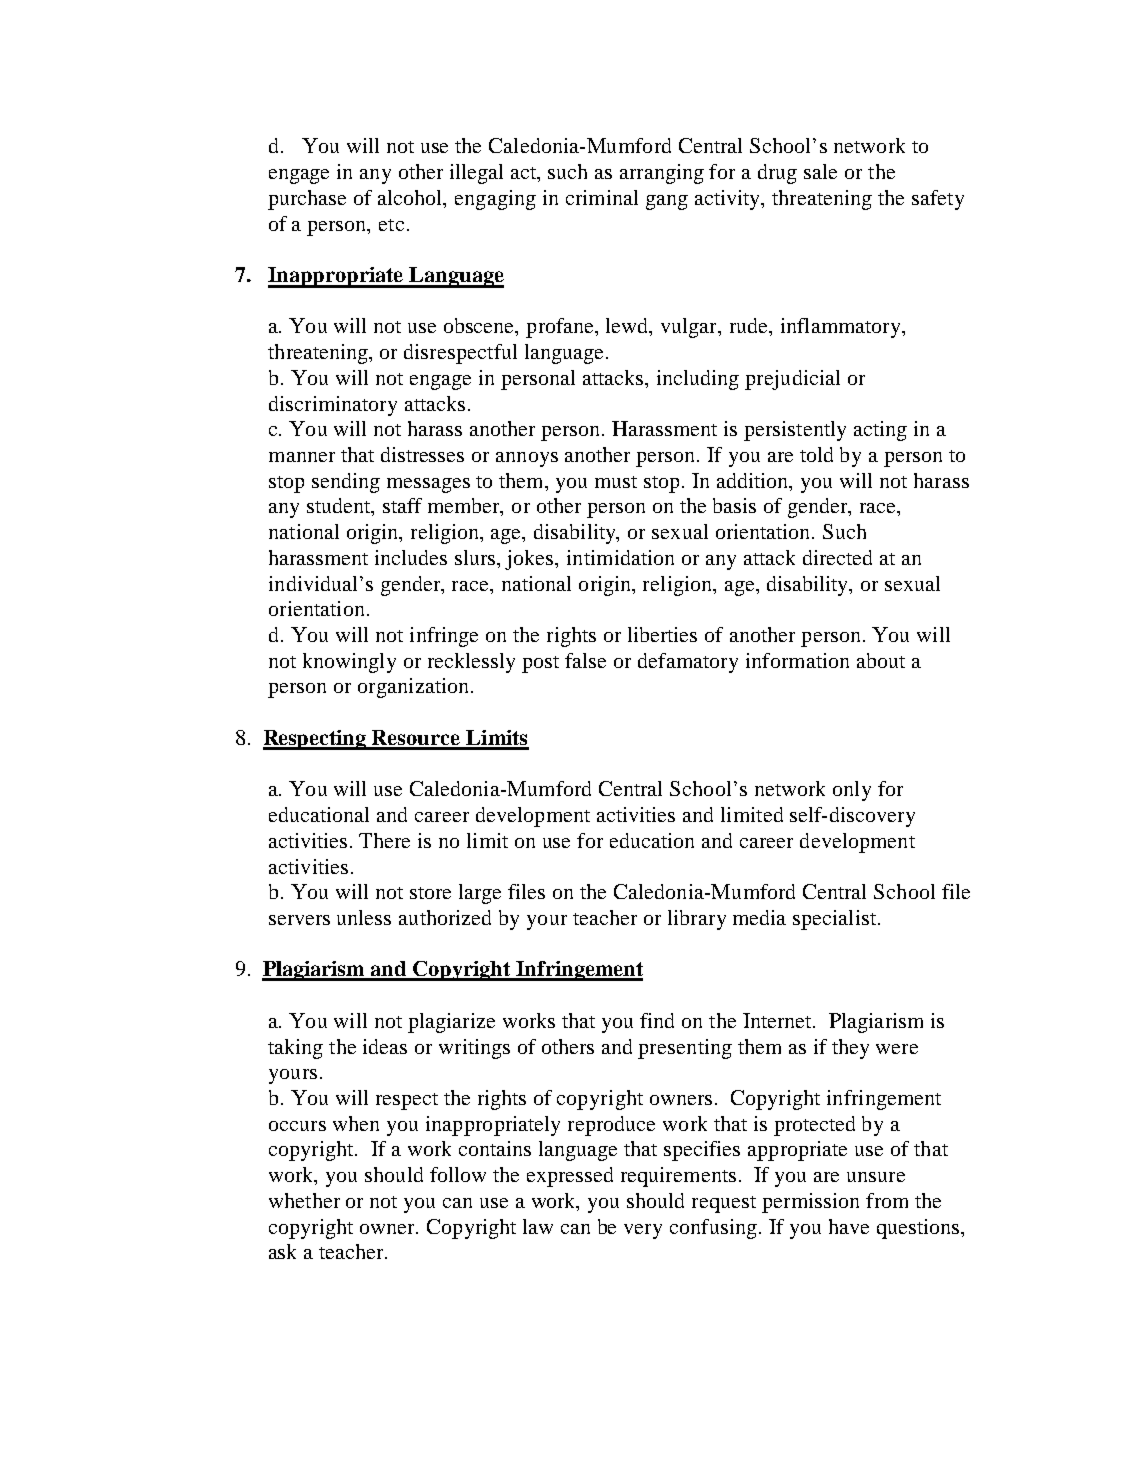  Describe the element at coordinates (304, 1200) in the screenshot. I see `whether` at that location.
